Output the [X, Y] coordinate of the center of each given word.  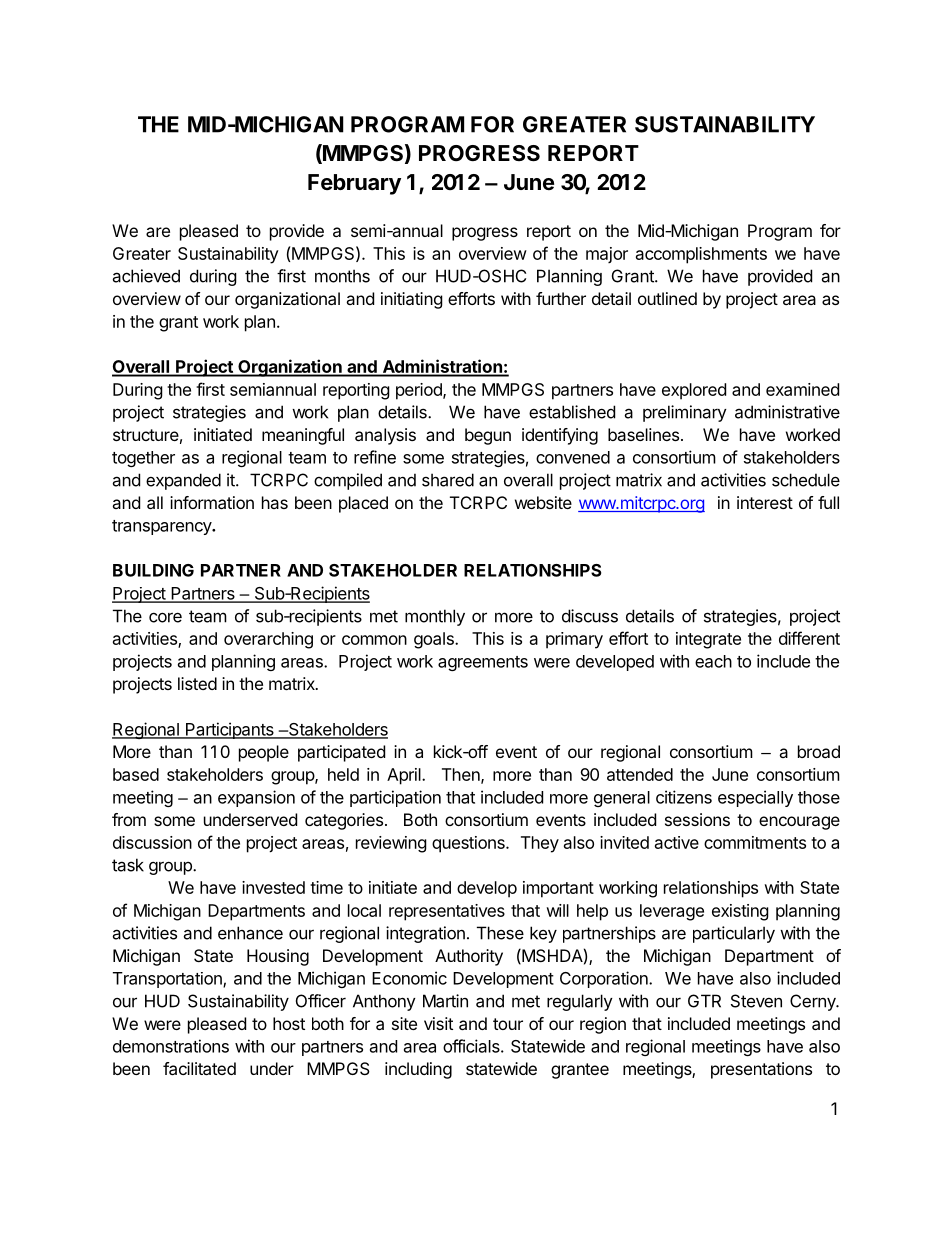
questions [469, 844]
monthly [435, 617]
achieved [146, 276]
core [165, 617]
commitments [755, 842]
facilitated [199, 1068]
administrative [787, 412]
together [143, 459]
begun [488, 436]
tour [508, 1024]
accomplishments [701, 255]
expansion [256, 798]
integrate [708, 640]
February [354, 184]
